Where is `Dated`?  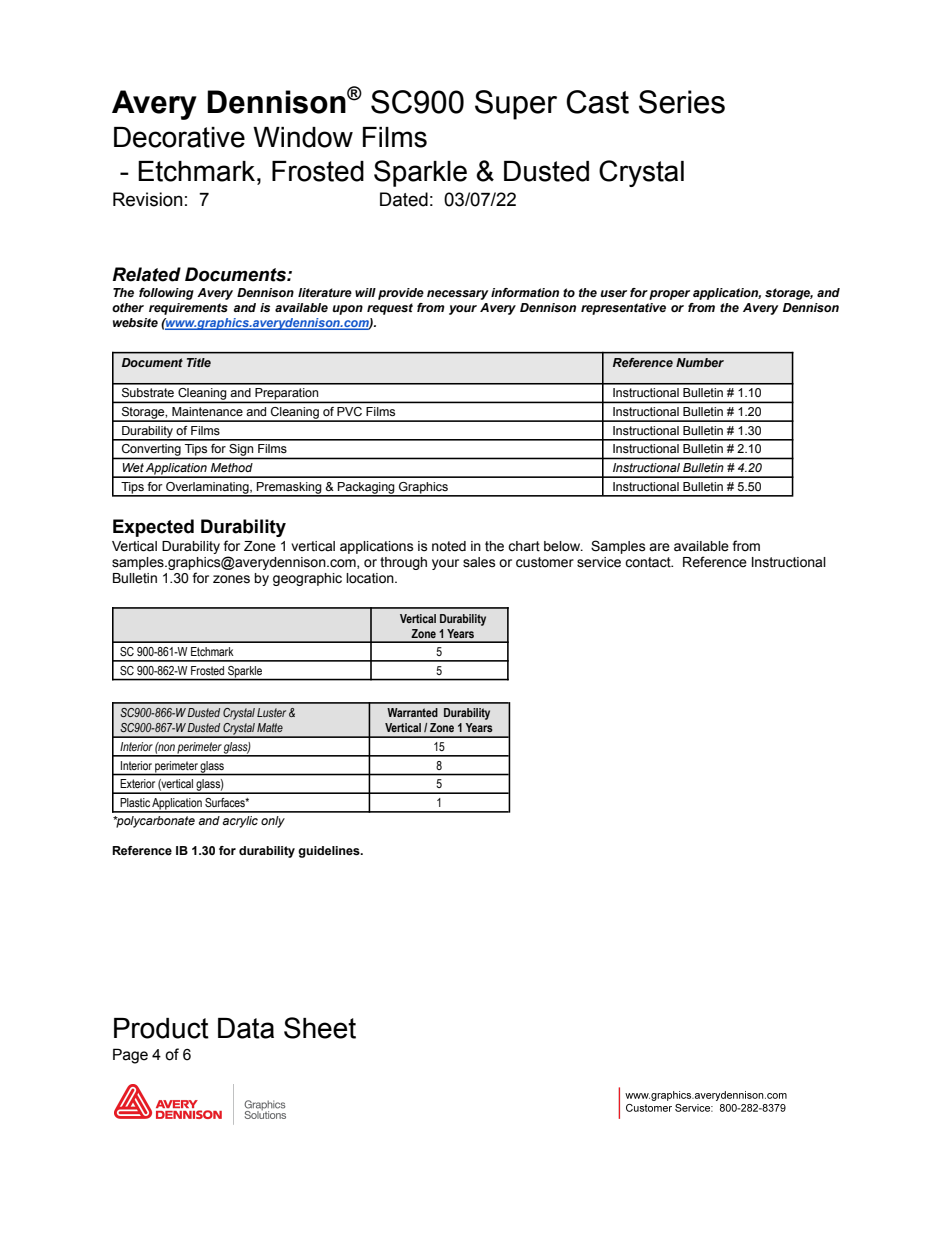
Dated is located at coordinates (404, 199).
